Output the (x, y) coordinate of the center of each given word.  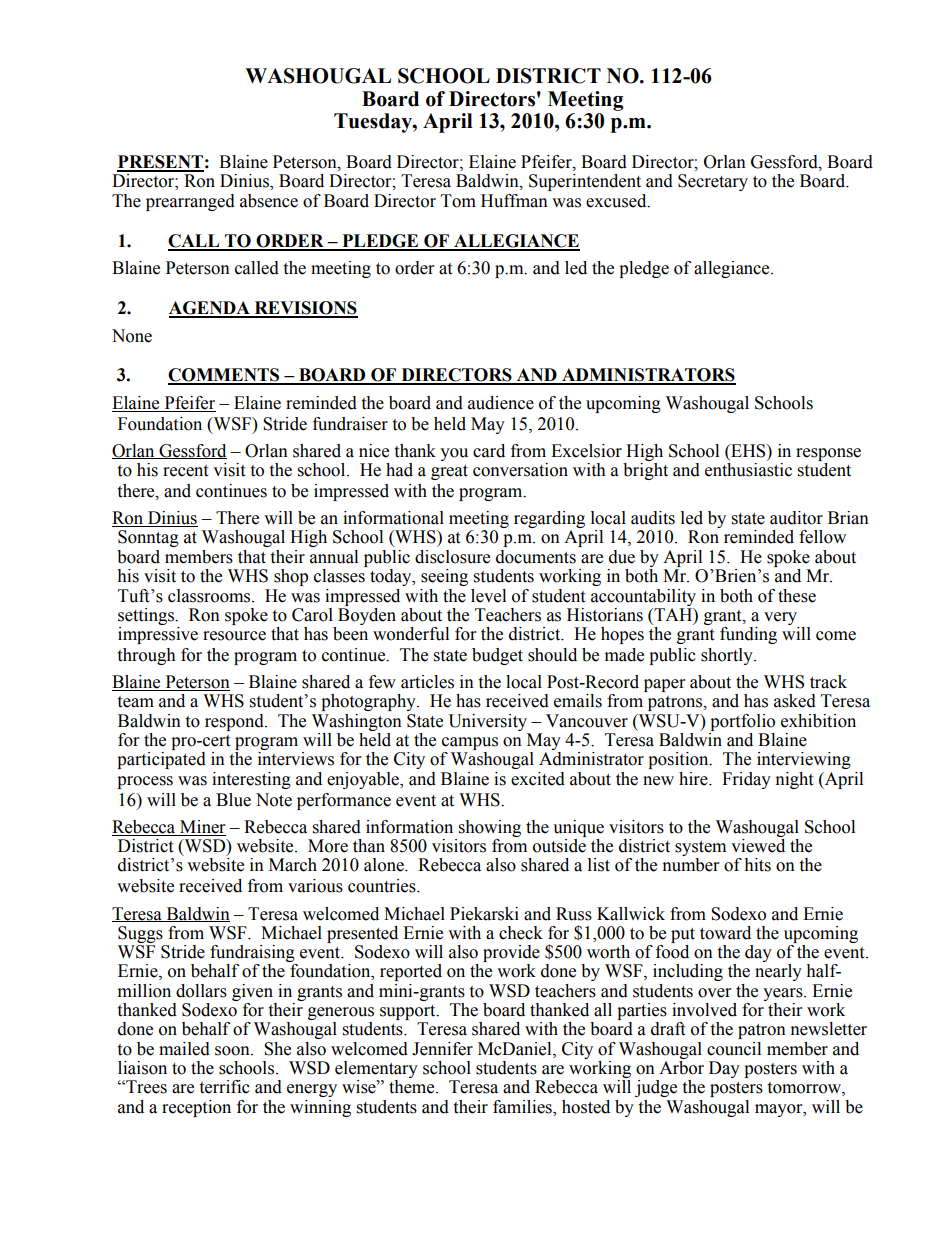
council (734, 1049)
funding (748, 635)
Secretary (713, 182)
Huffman (514, 201)
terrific (224, 1087)
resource (234, 636)
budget (497, 656)
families (523, 1107)
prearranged (190, 202)
